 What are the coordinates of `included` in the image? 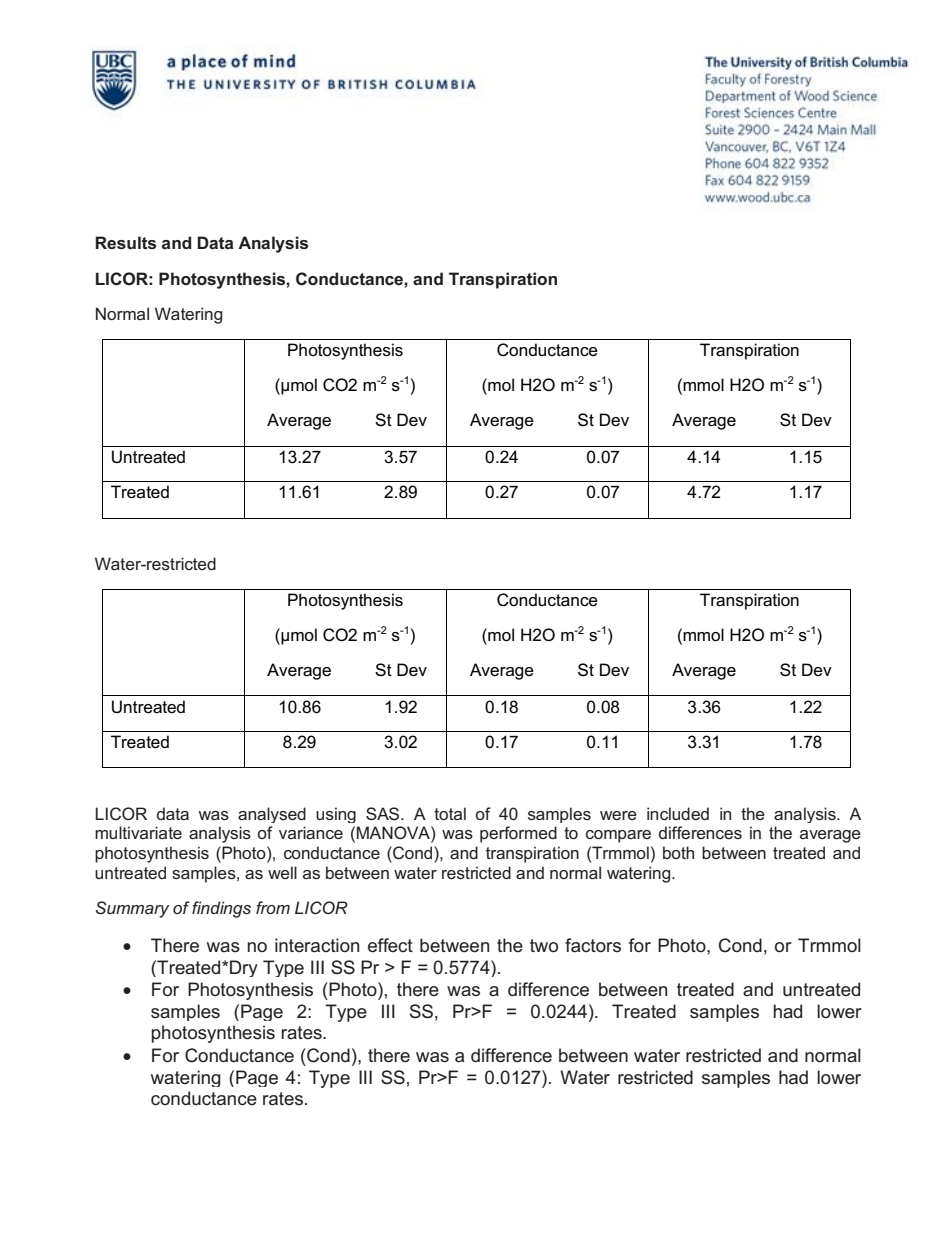 It's located at (678, 813).
